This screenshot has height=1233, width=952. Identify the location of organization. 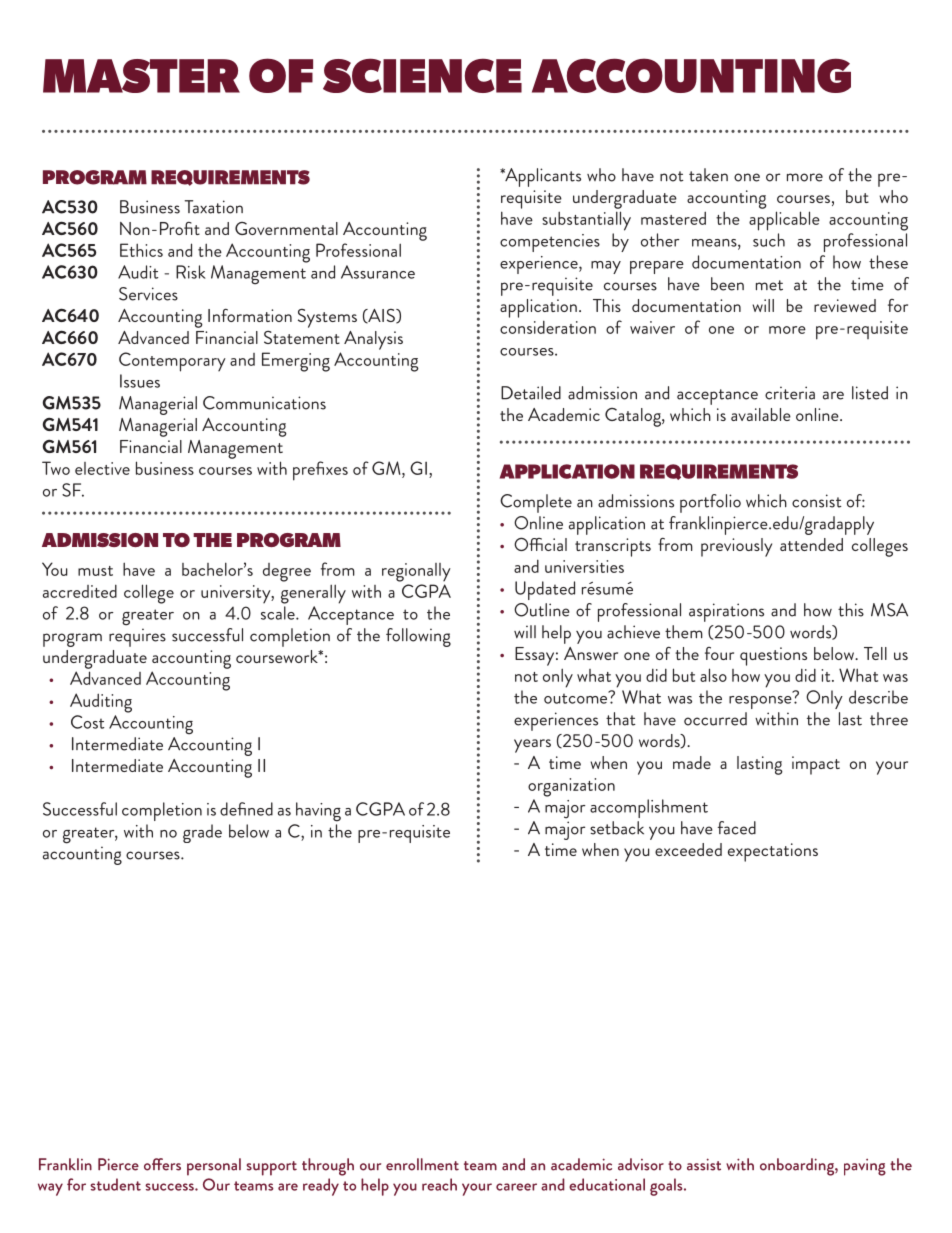
(571, 787).
